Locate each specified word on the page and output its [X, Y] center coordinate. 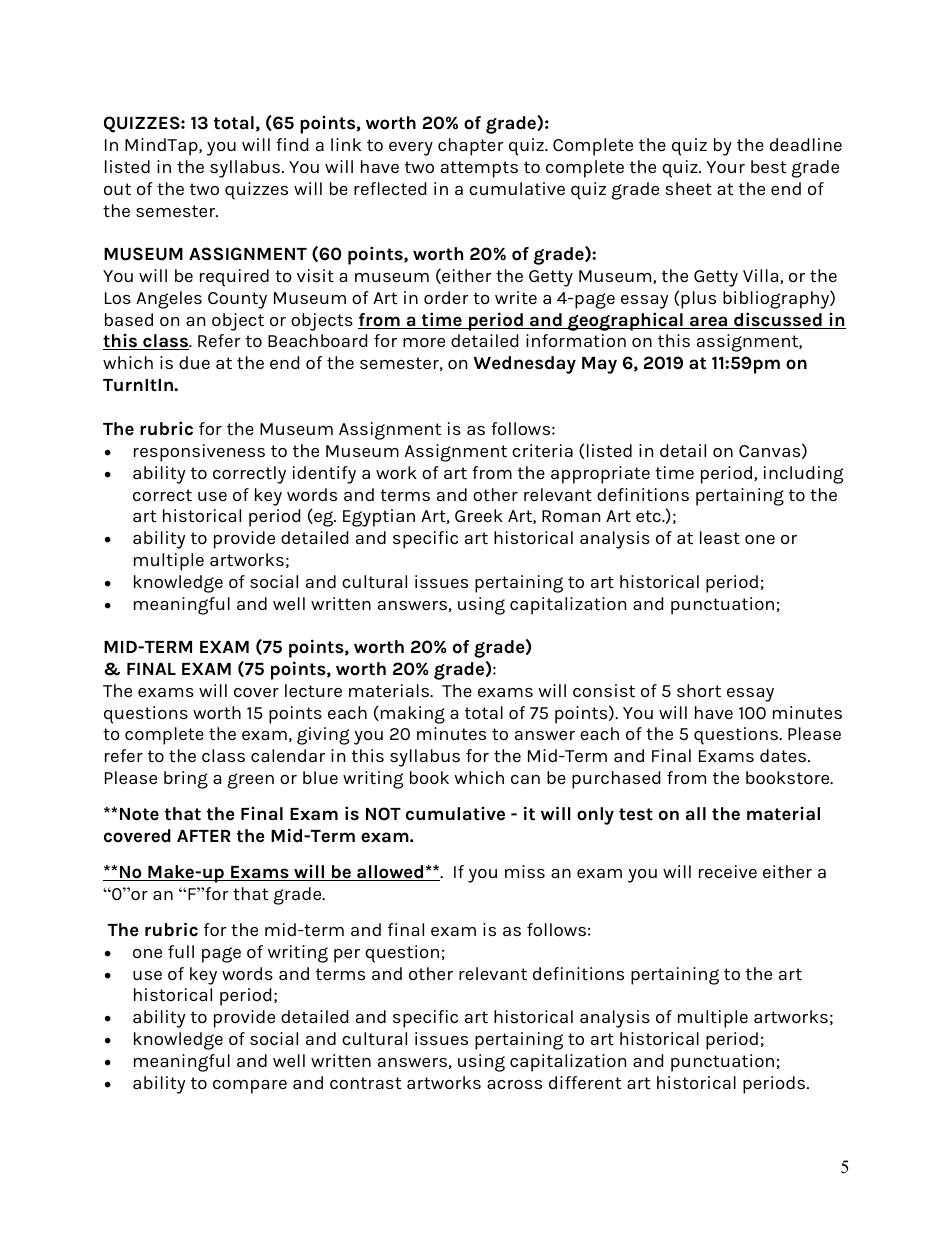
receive [728, 871]
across [514, 1084]
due [194, 362]
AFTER [204, 836]
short [699, 690]
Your [725, 167]
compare [250, 1087]
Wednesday [525, 365]
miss [525, 871]
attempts [479, 169]
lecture [313, 690]
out [117, 189]
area [709, 322]
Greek [479, 515]
